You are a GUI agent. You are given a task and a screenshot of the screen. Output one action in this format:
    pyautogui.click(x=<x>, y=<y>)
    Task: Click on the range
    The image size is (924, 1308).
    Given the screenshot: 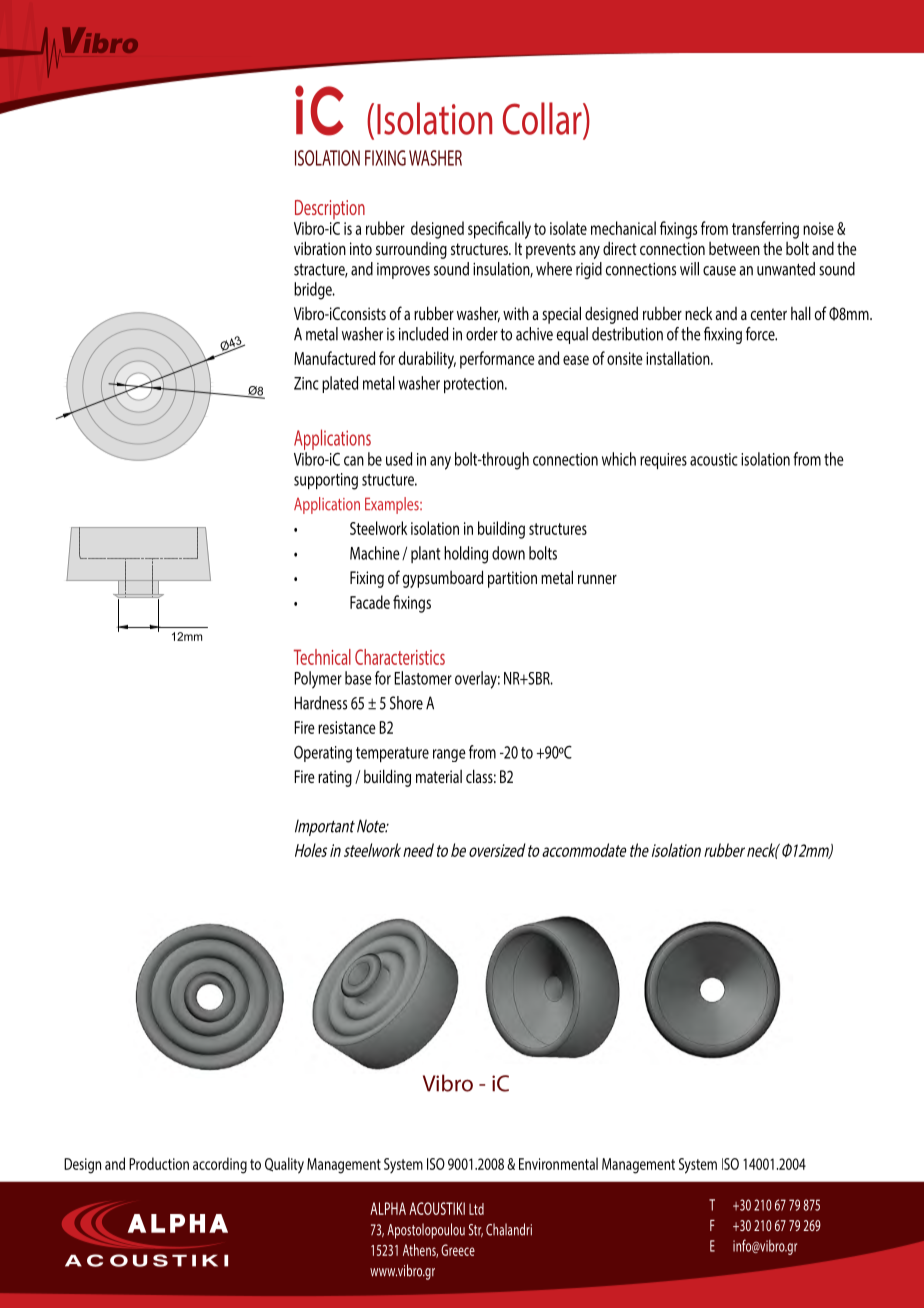 What is the action you would take?
    pyautogui.click(x=449, y=755)
